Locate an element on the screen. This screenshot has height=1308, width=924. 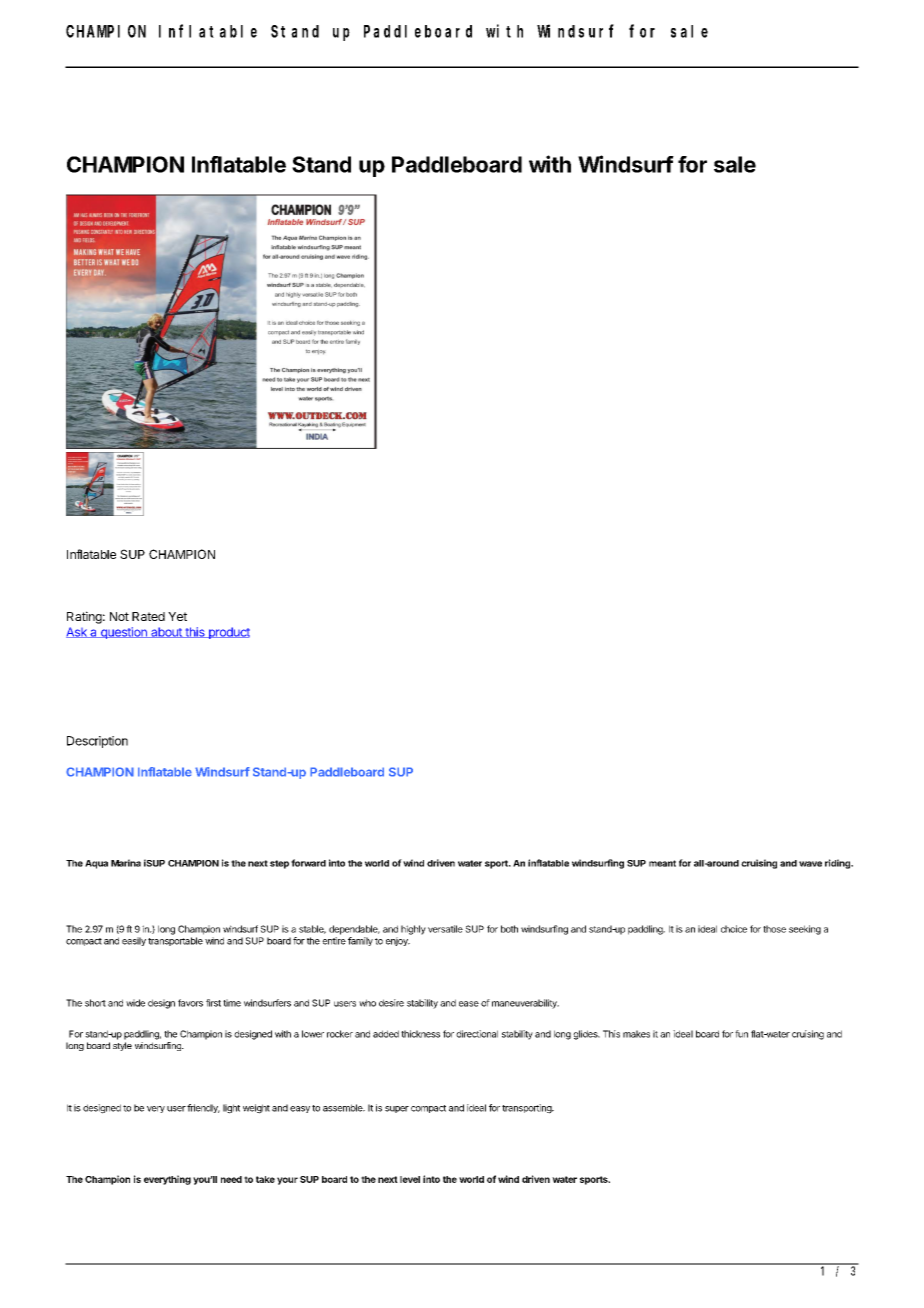
favors is located at coordinates (190, 1003).
